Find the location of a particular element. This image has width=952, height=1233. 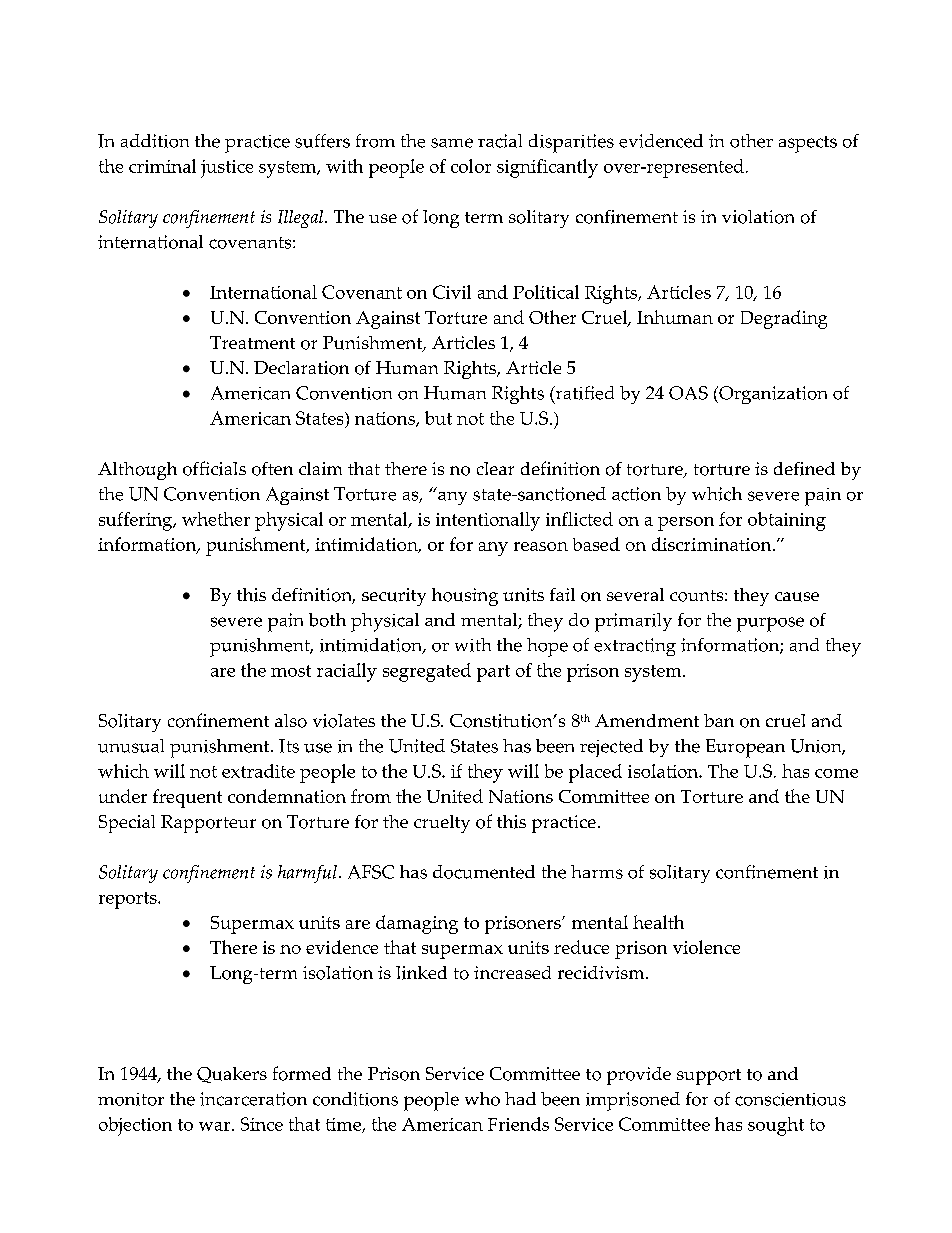

Organization is located at coordinates (772, 395).
